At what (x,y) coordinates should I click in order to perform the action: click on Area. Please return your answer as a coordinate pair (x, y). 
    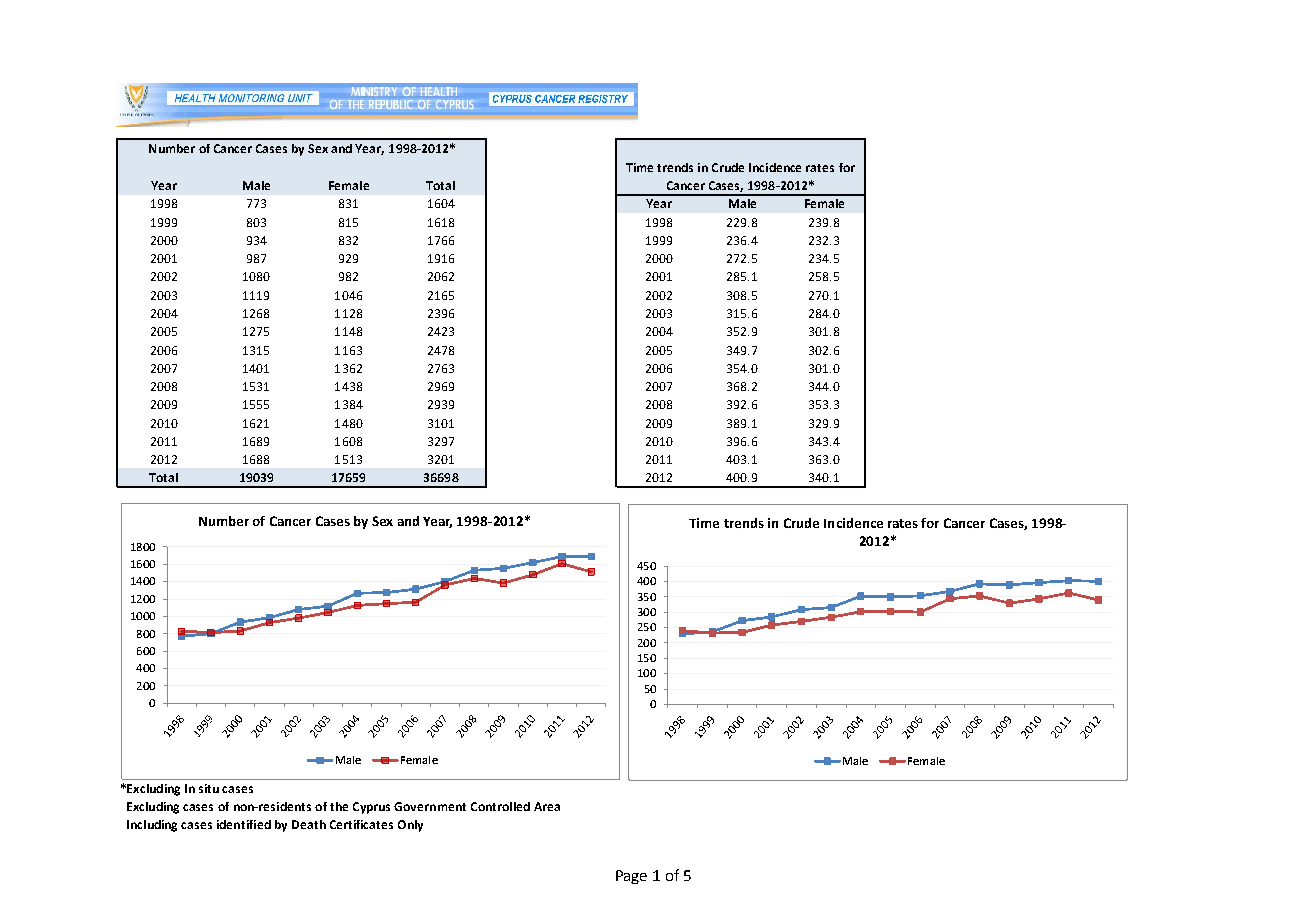
    Looking at the image, I should click on (547, 806).
